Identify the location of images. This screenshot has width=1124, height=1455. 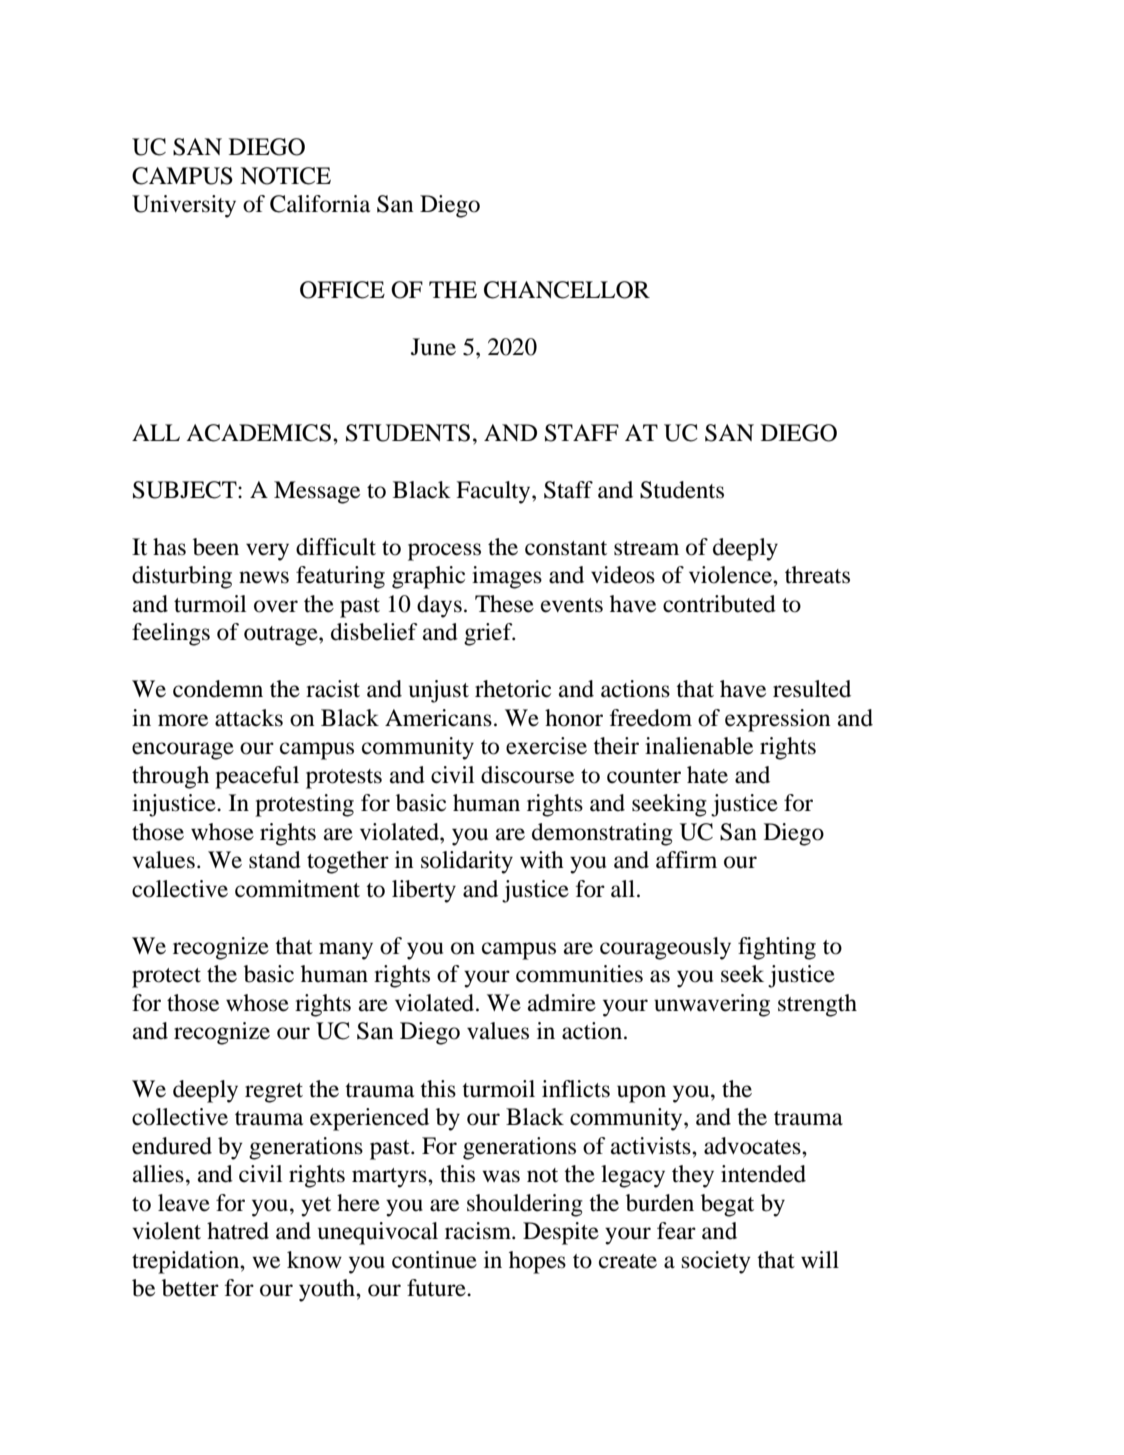
(507, 577).
